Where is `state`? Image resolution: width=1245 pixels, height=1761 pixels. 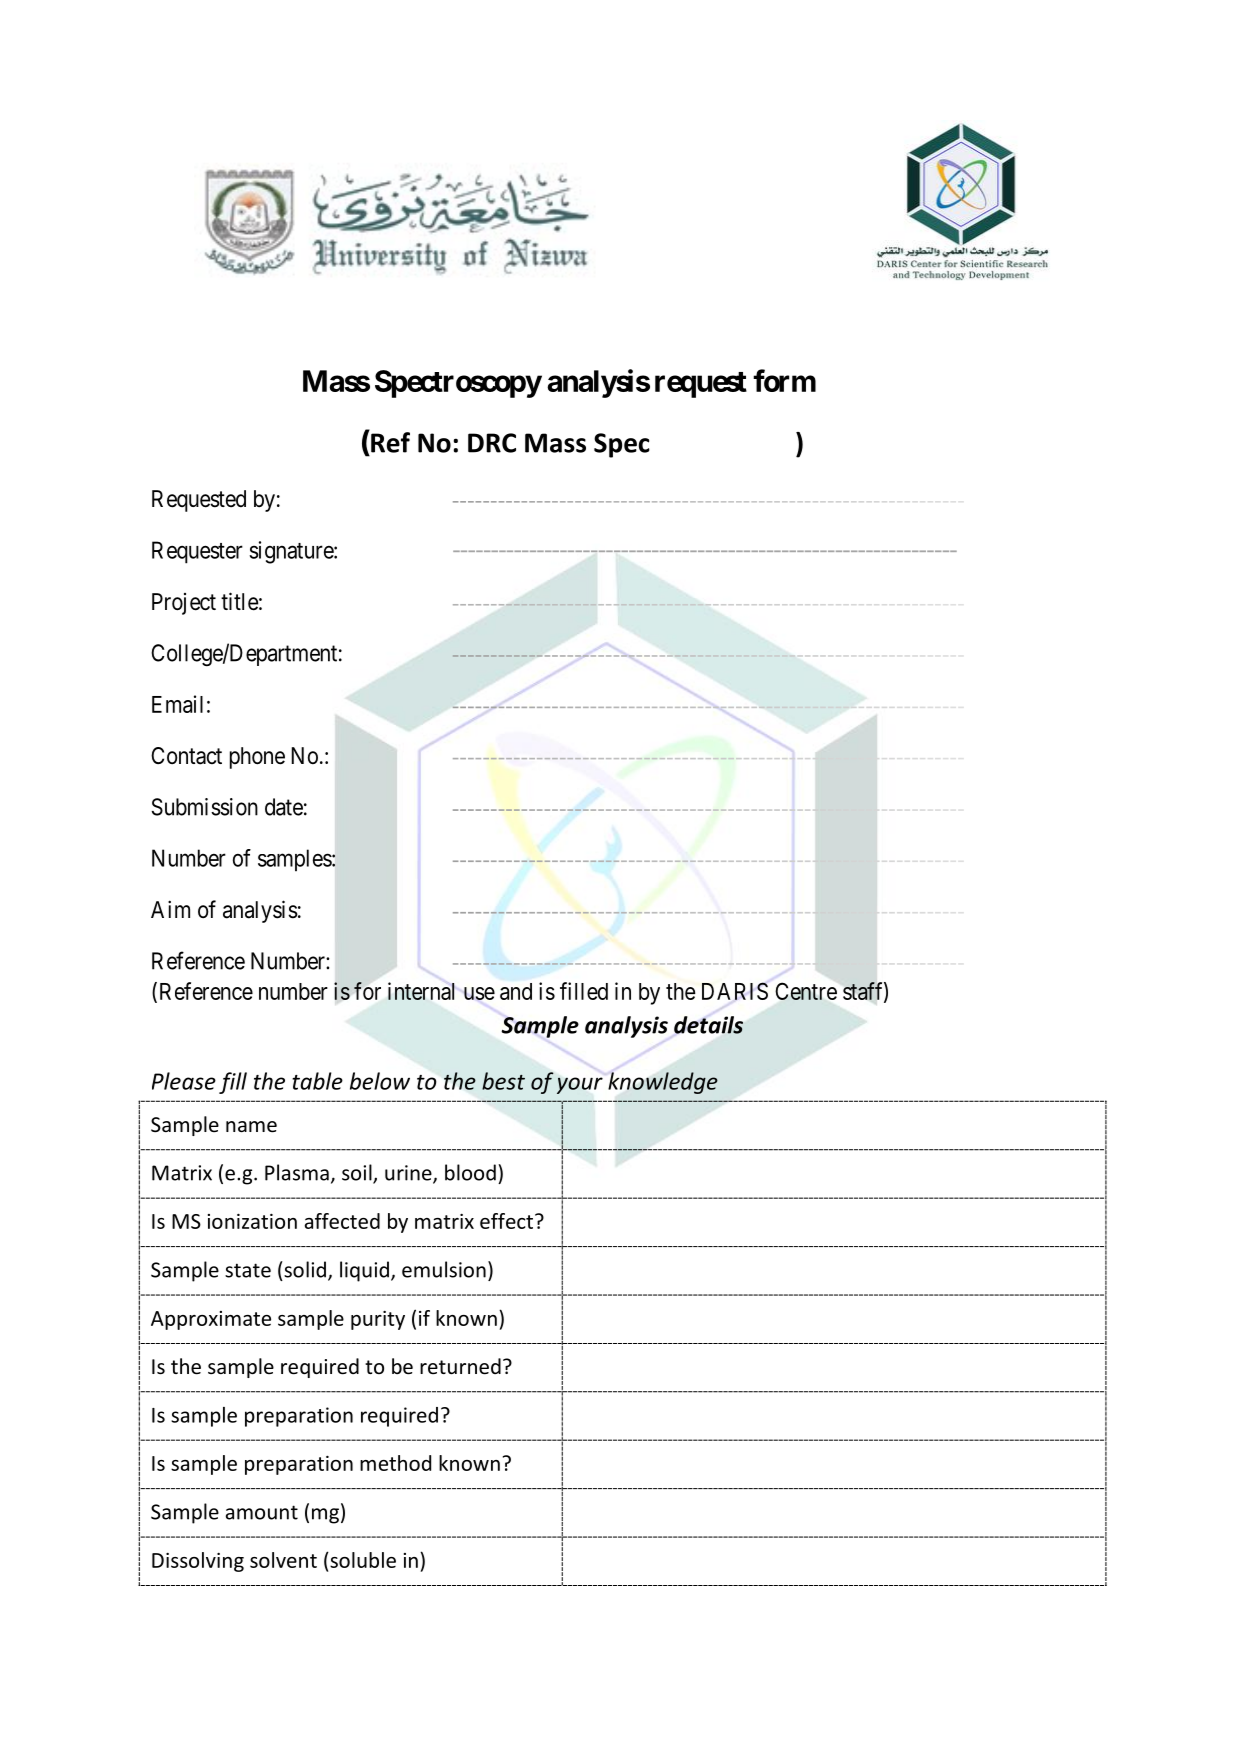
state is located at coordinates (248, 1270).
